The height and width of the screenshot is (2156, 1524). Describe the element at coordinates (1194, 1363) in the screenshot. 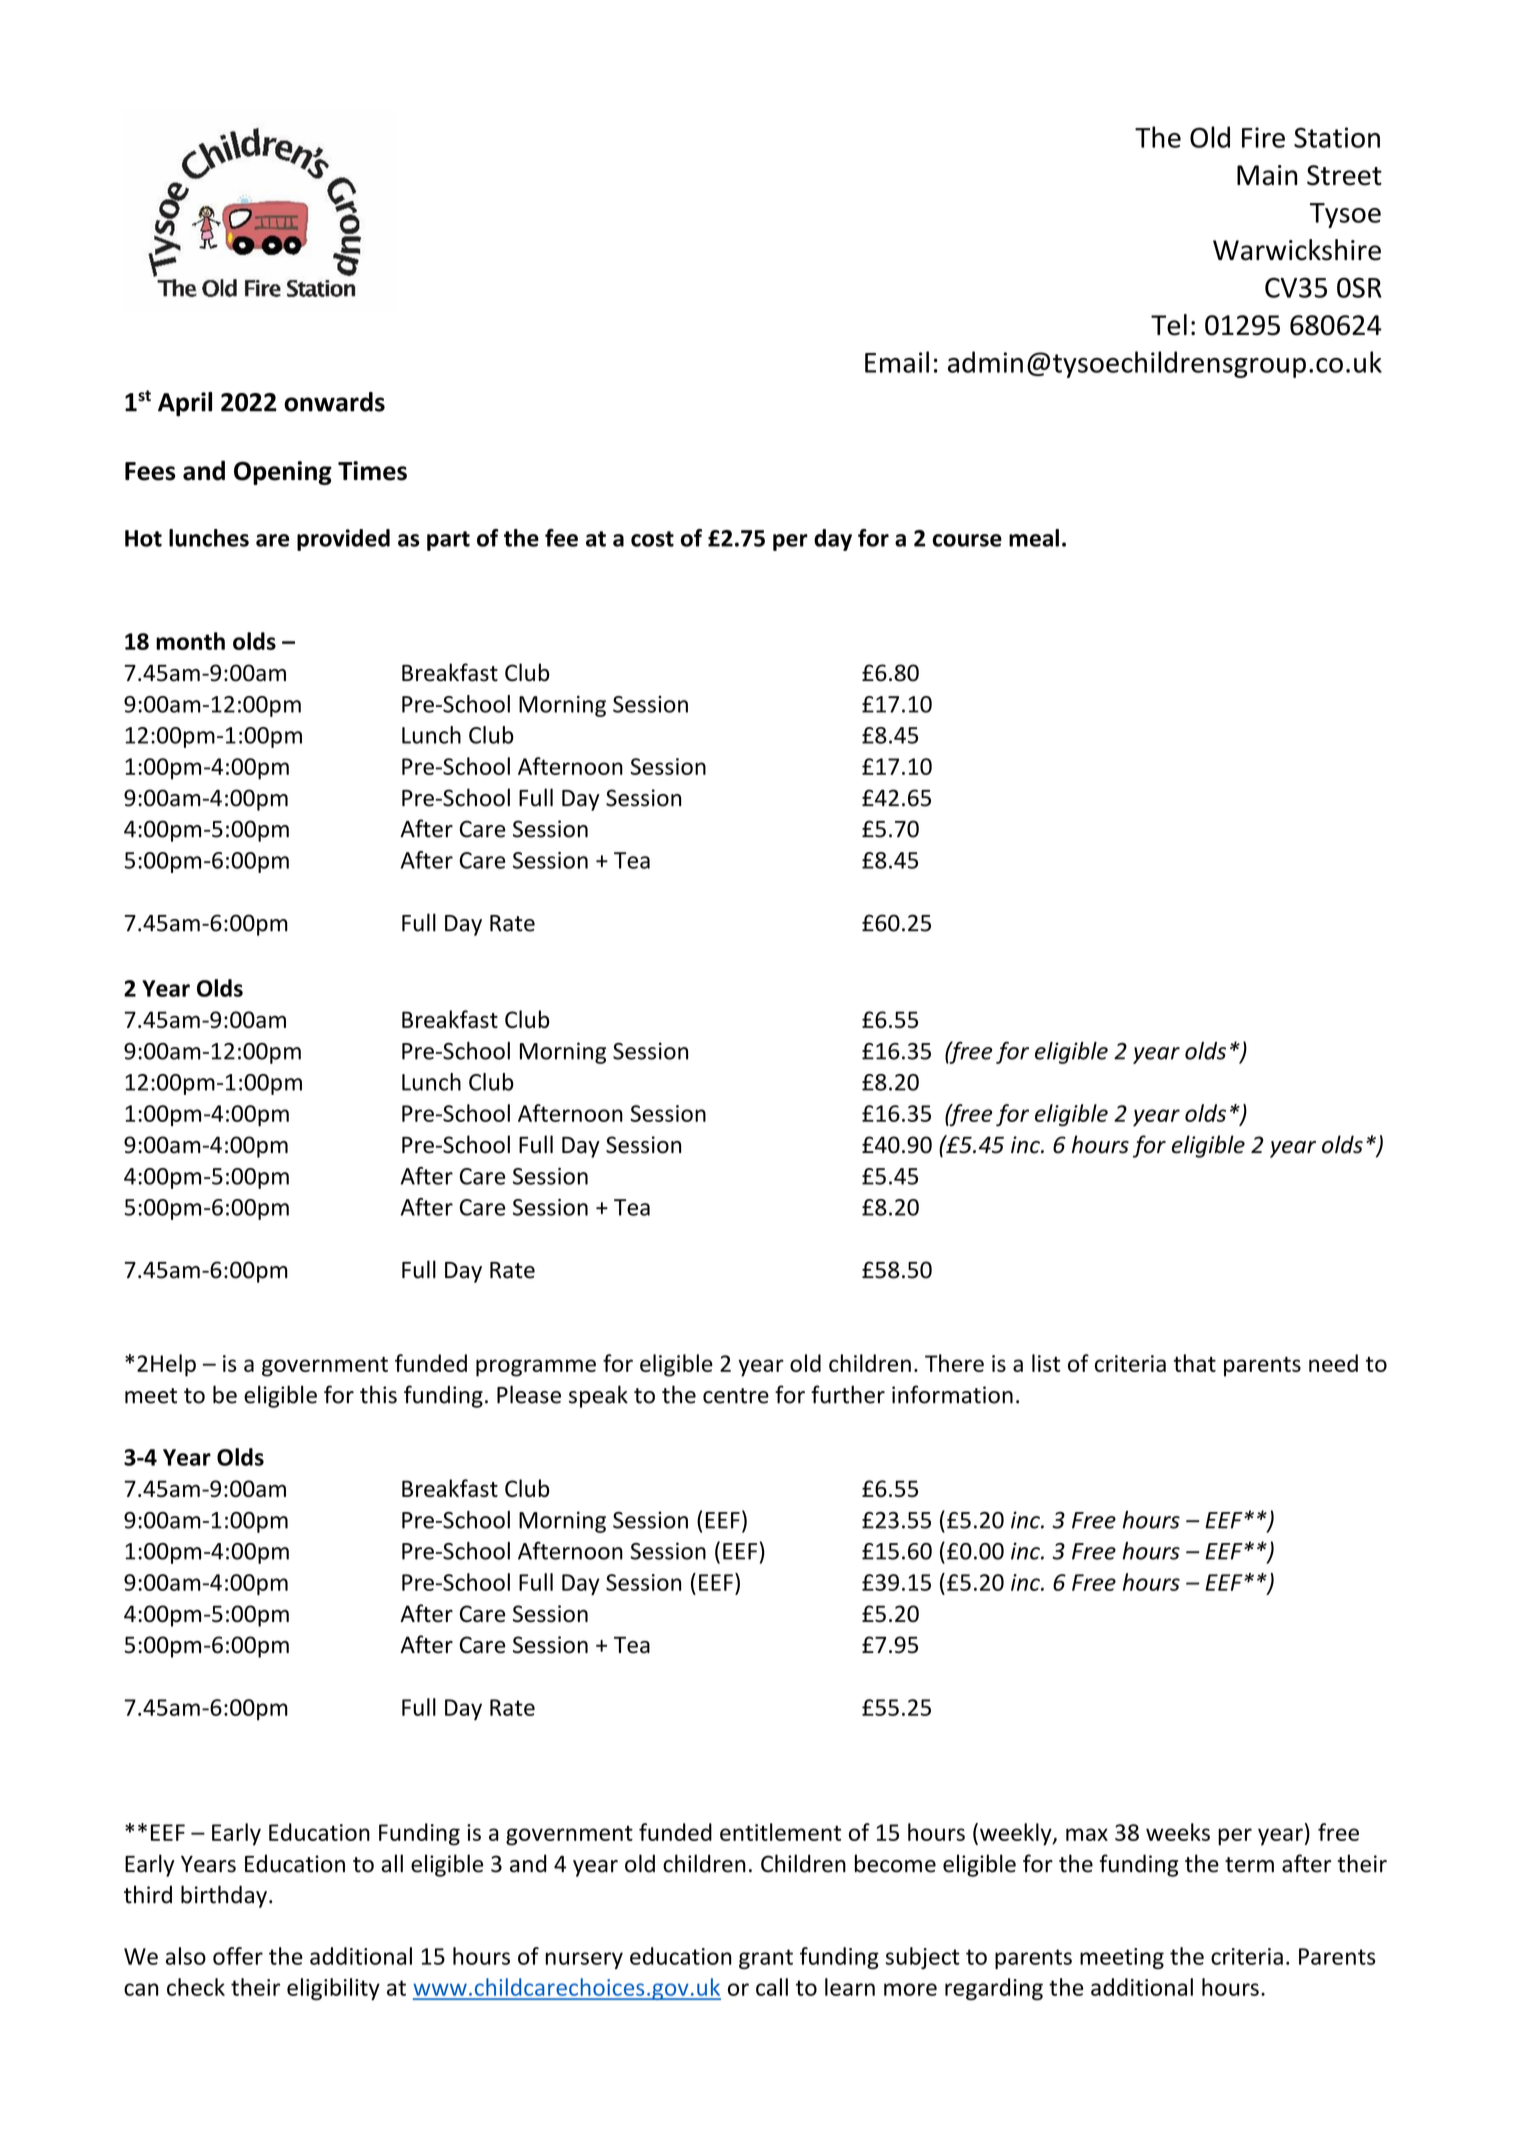

I see `that` at that location.
